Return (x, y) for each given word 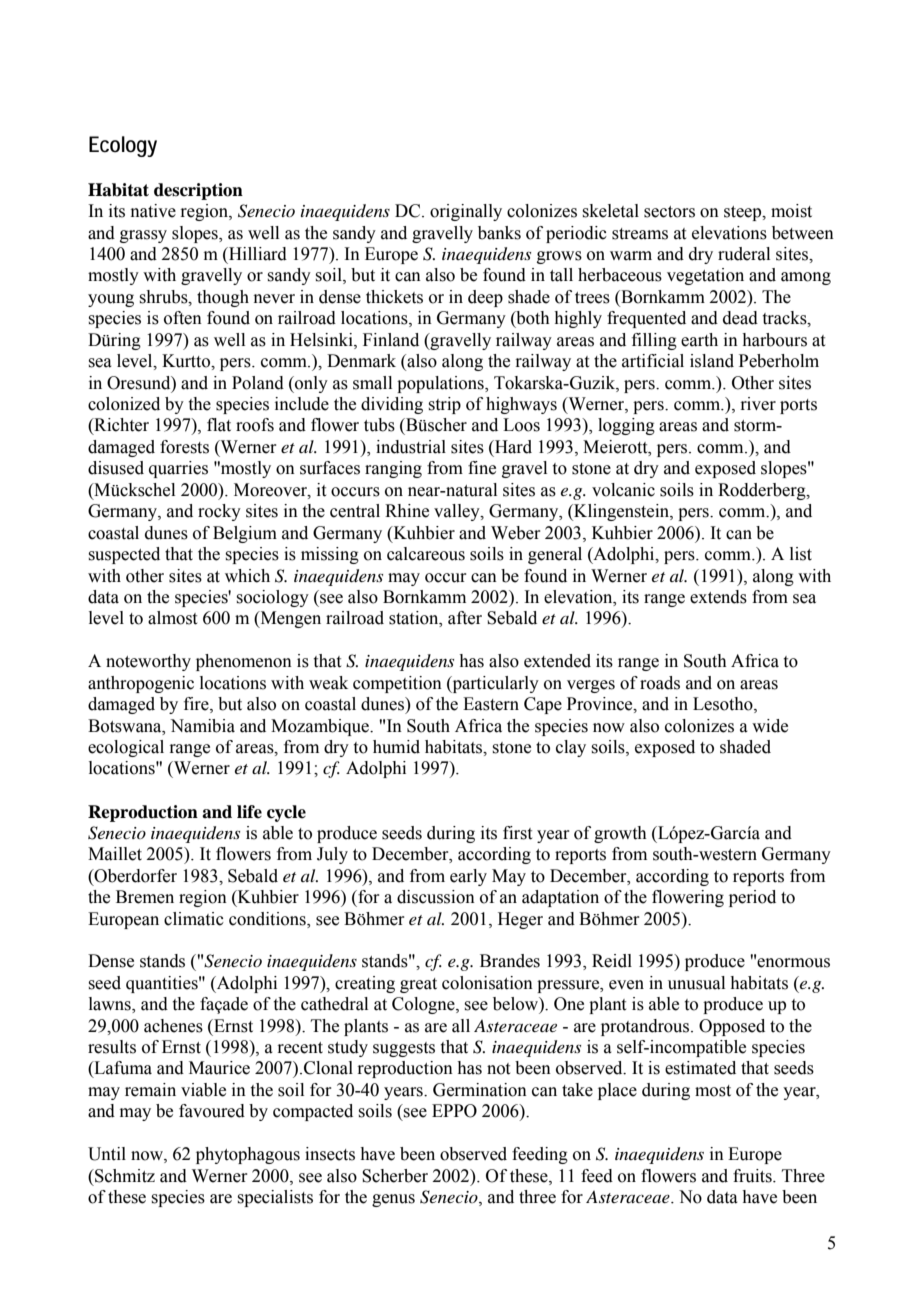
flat (219, 425)
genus (393, 1200)
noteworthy (148, 662)
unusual (696, 983)
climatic (194, 919)
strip (444, 405)
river (758, 404)
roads (660, 683)
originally (466, 212)
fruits (753, 1176)
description (198, 191)
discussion (436, 897)
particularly (494, 684)
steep (744, 213)
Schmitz (124, 1176)
